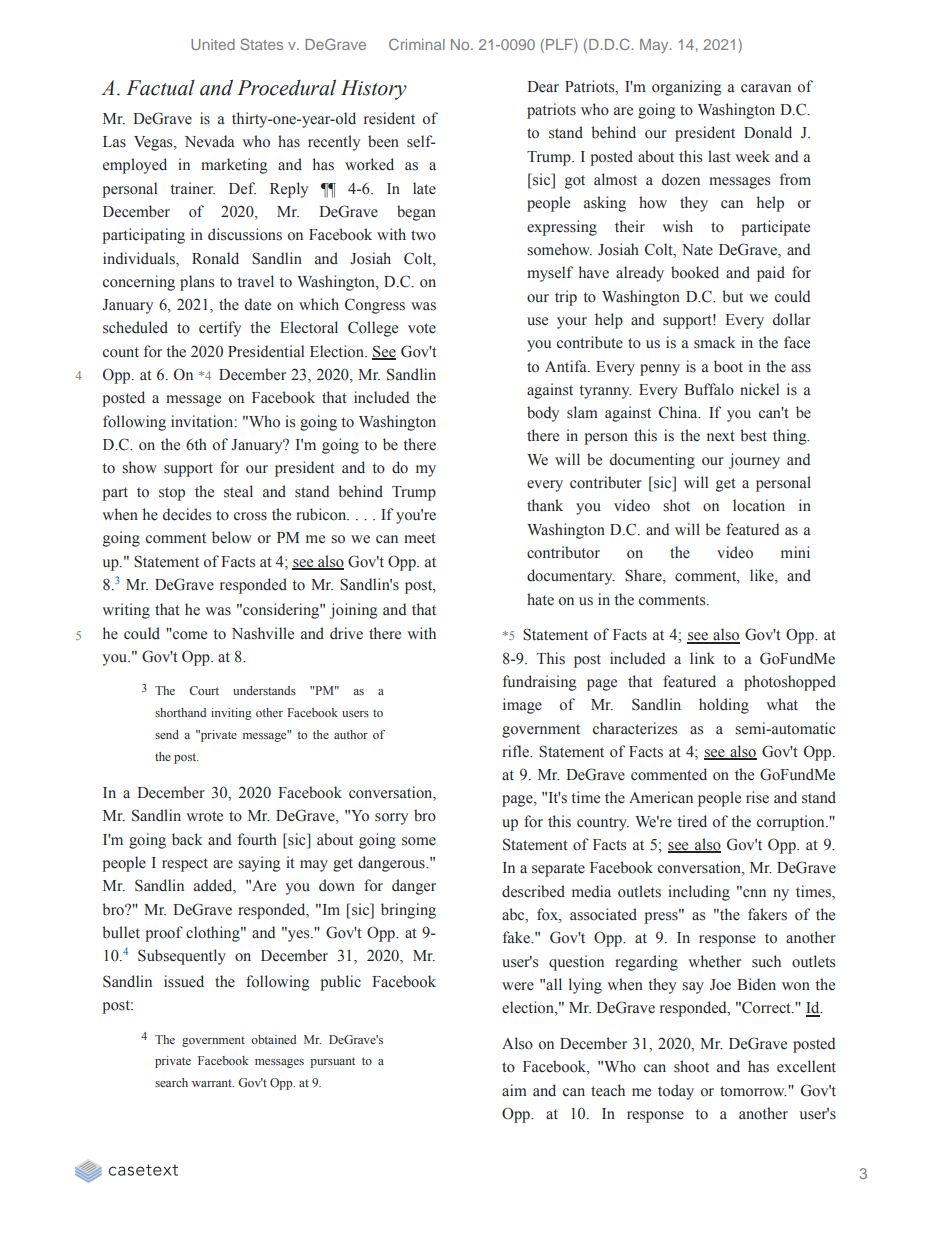 The image size is (952, 1233). Describe the element at coordinates (422, 328) in the page. I see `vote` at that location.
